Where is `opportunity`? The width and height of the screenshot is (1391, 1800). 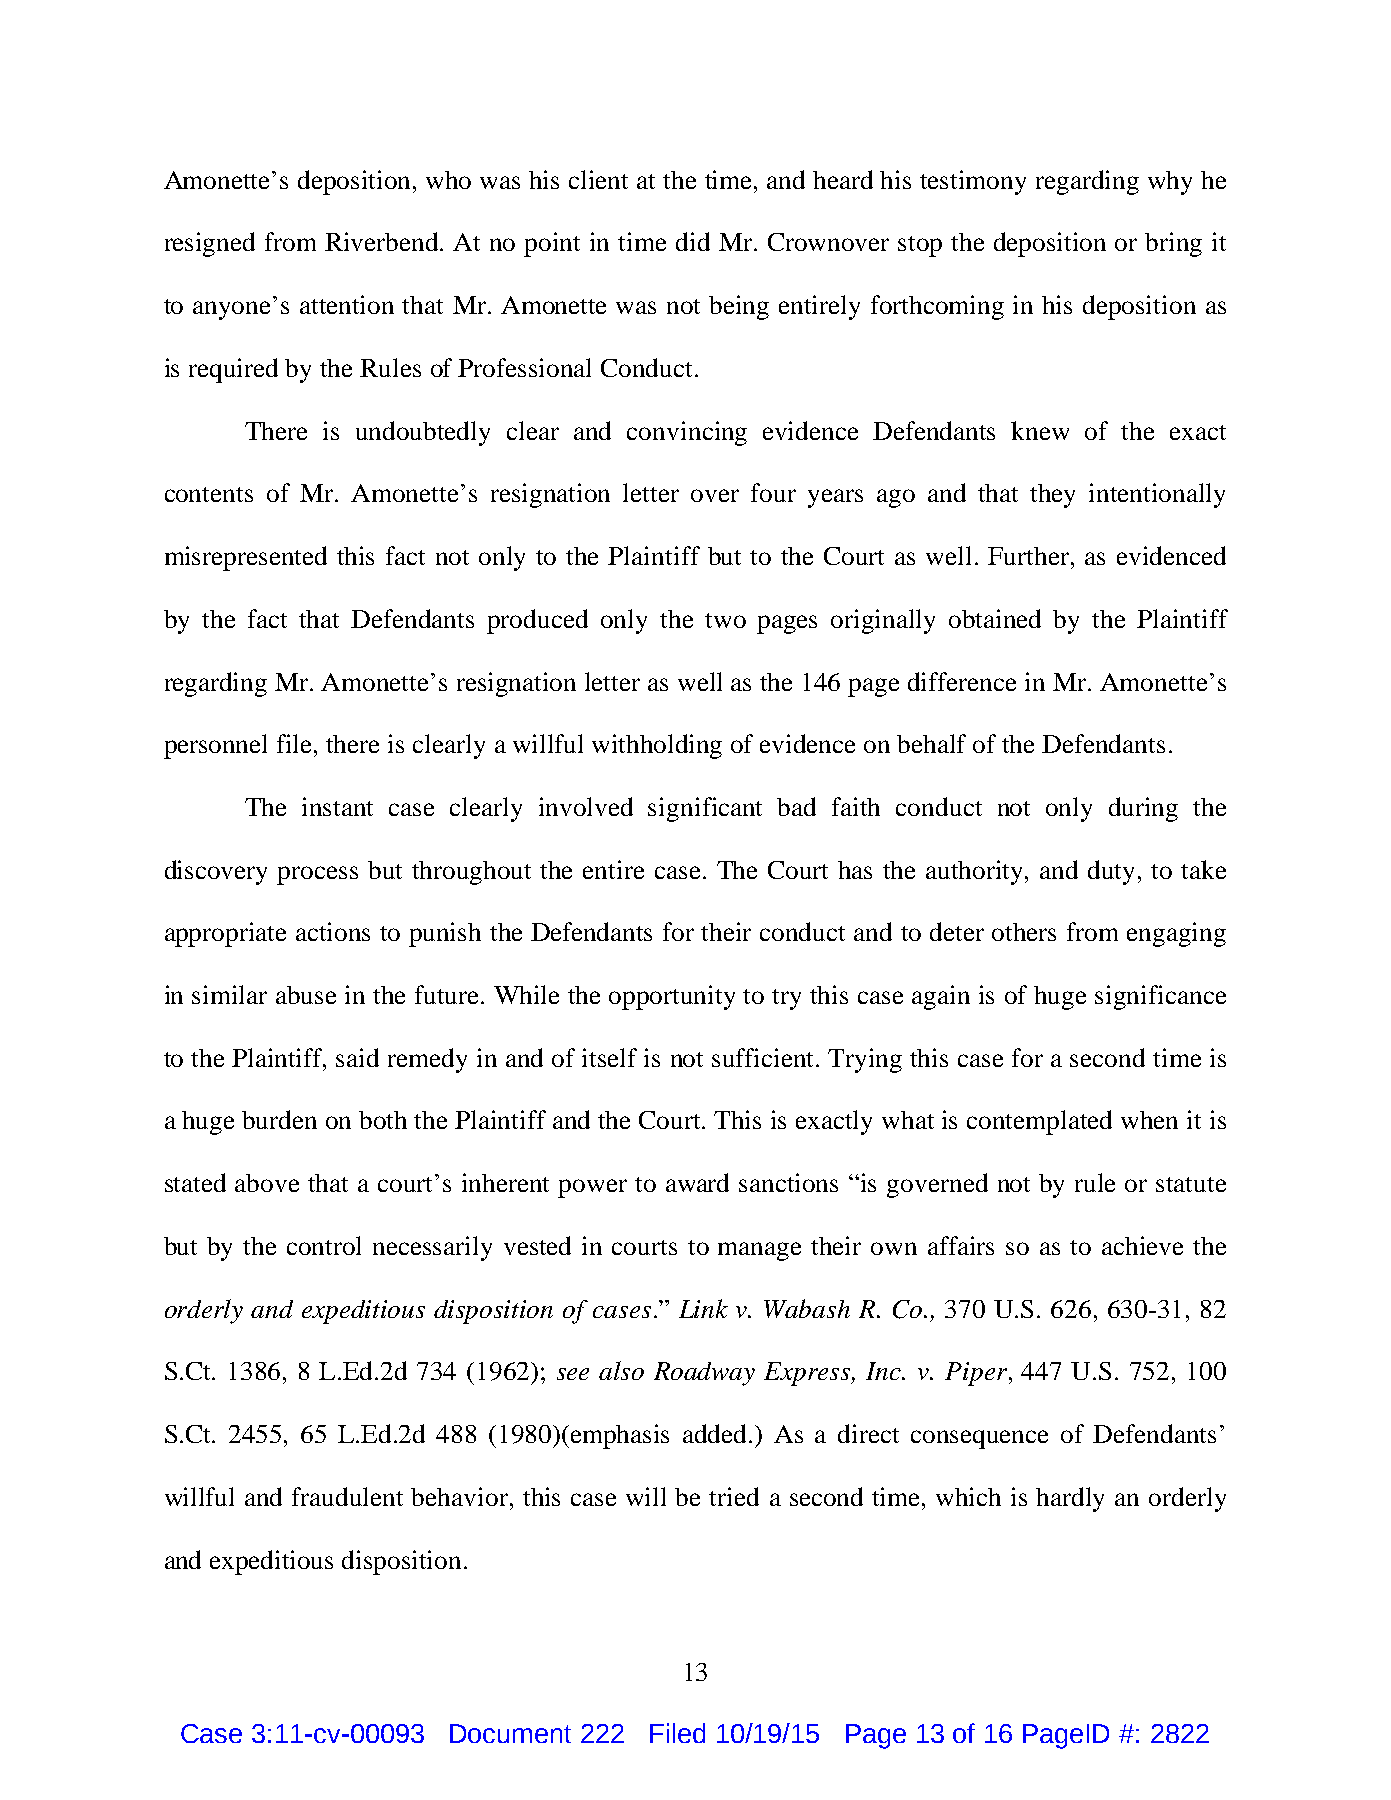 opportunity is located at coordinates (672, 997).
